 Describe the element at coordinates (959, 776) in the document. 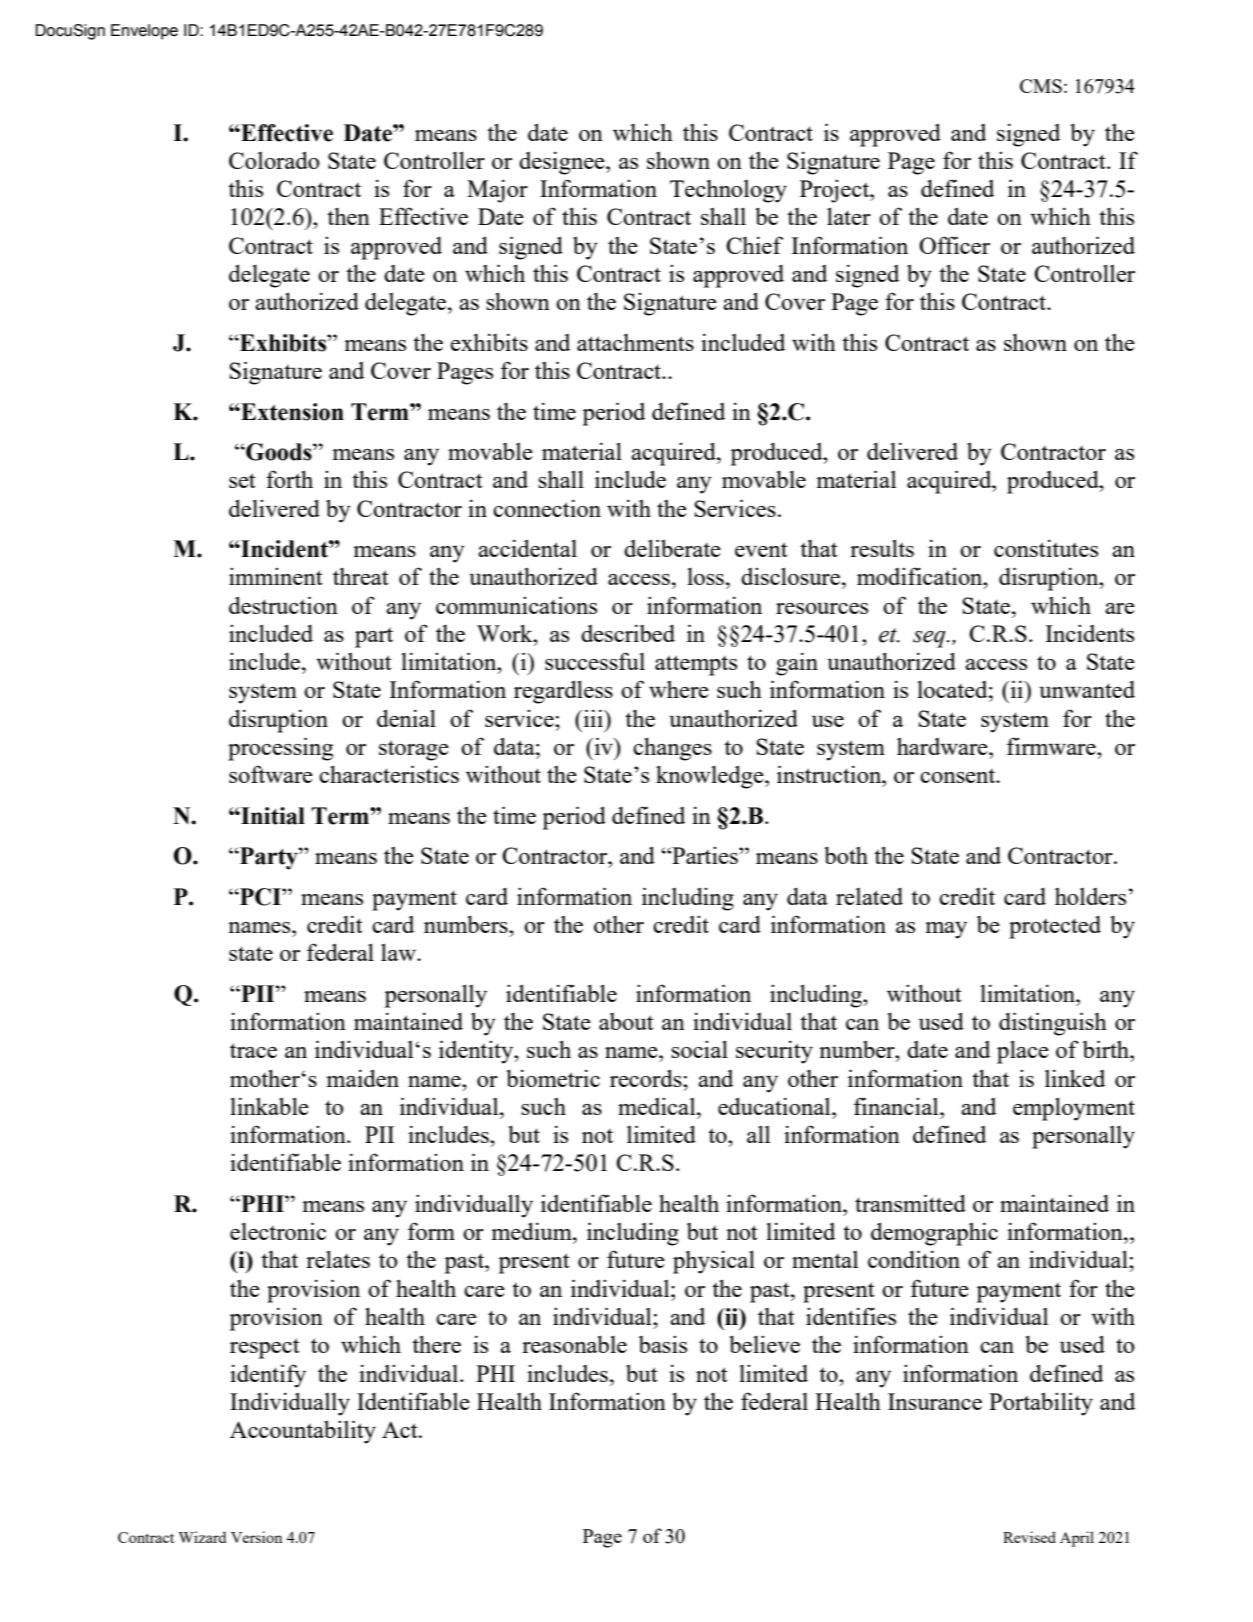

I see `consent` at that location.
